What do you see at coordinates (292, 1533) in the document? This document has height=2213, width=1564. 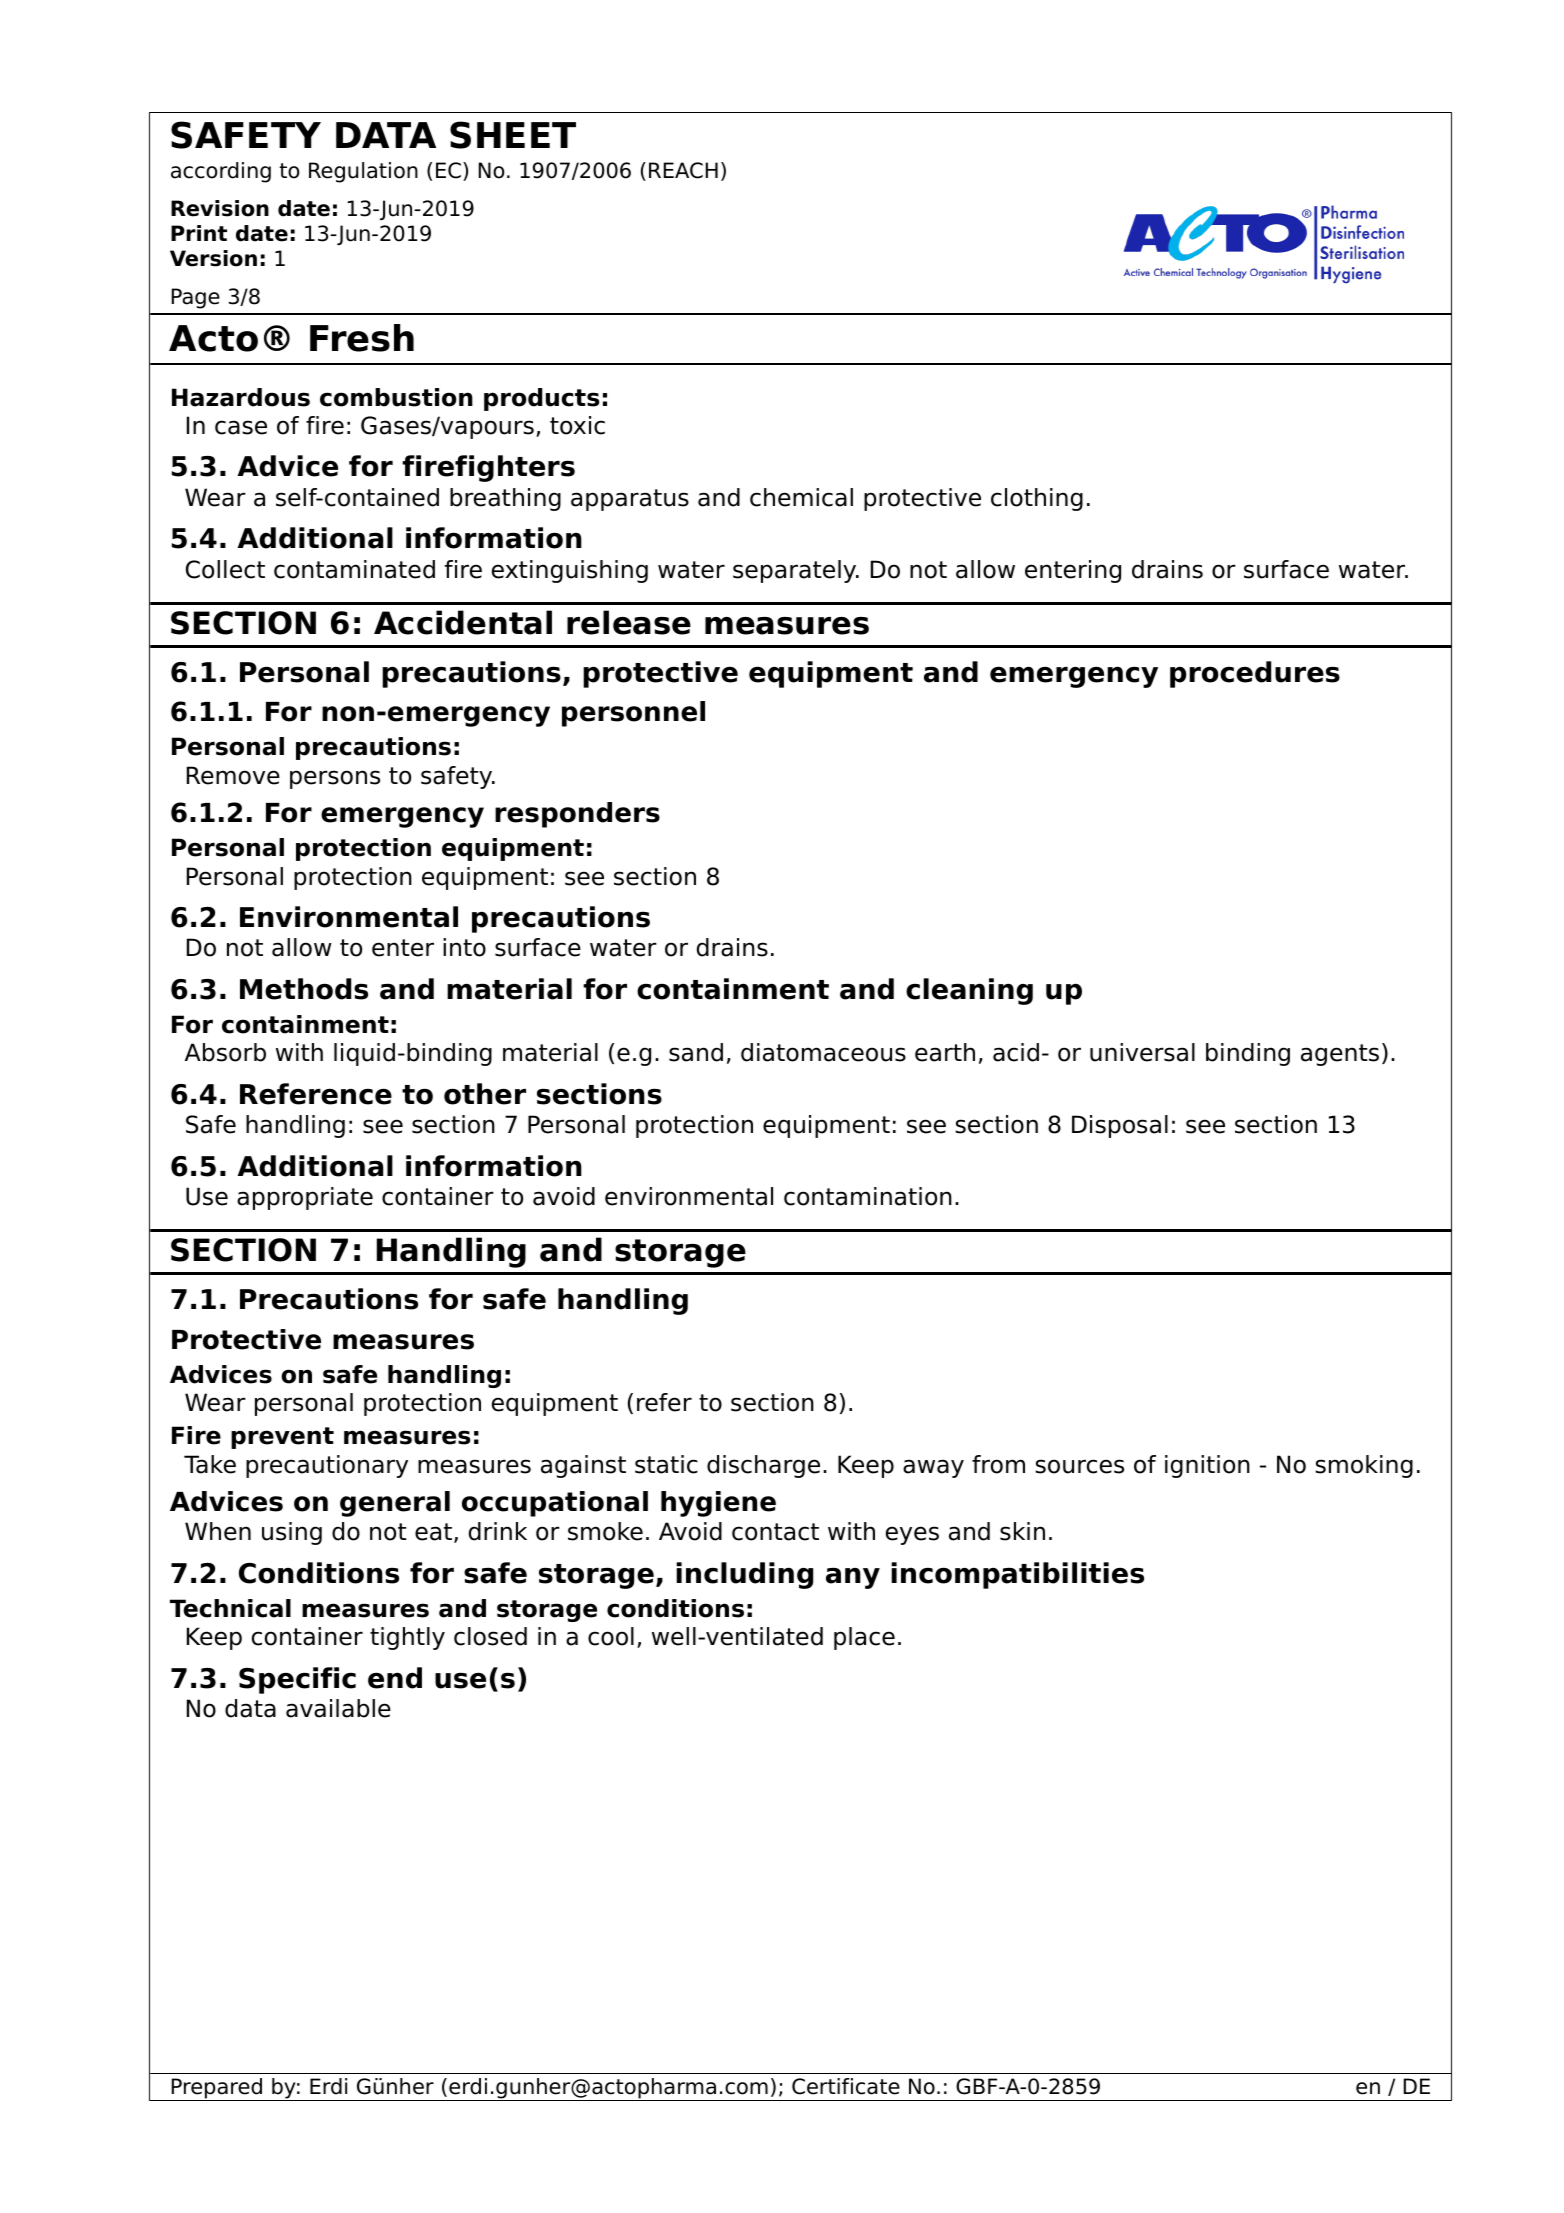 I see `using` at bounding box center [292, 1533].
